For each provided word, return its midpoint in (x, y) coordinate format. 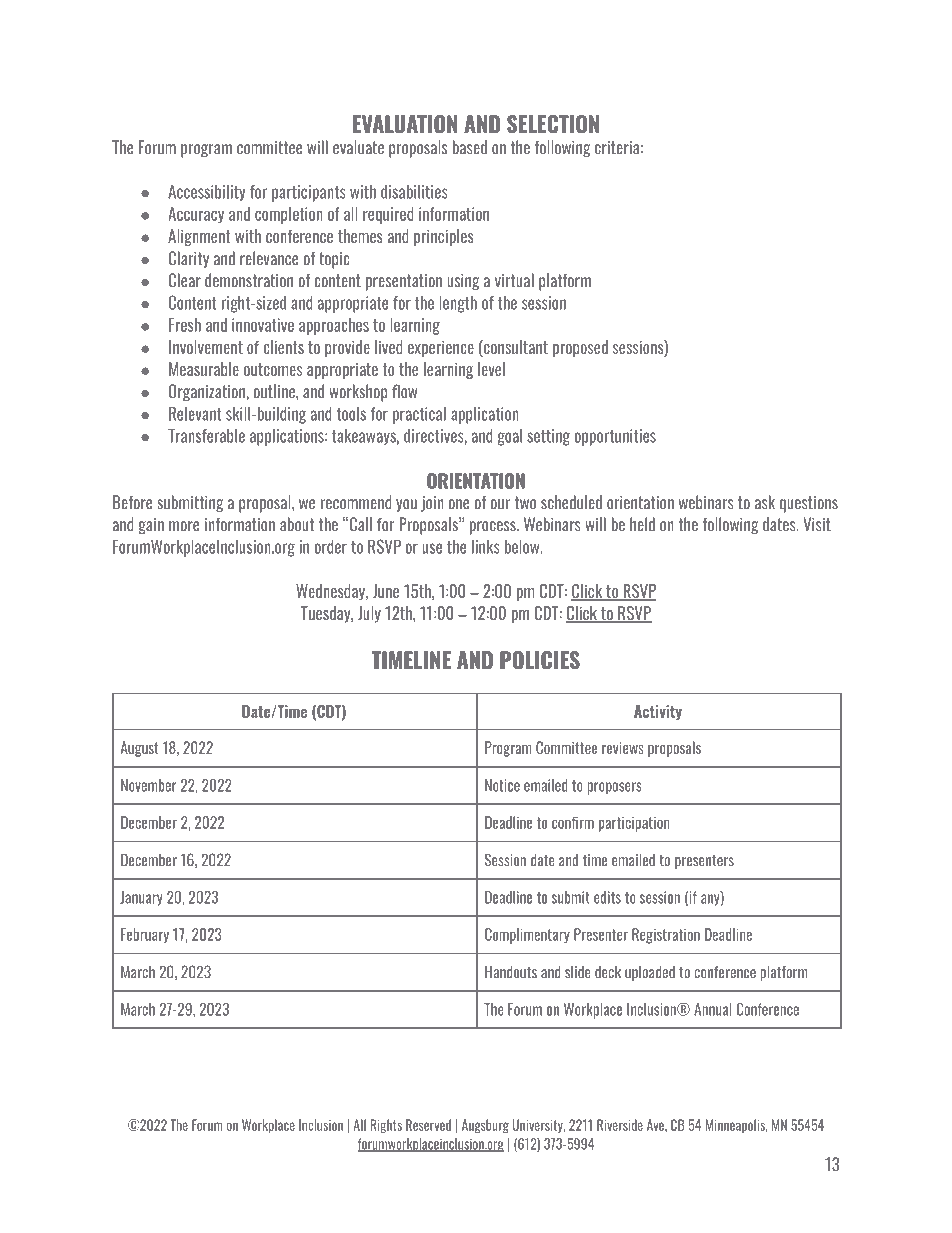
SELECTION (553, 124)
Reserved (428, 1125)
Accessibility (207, 192)
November (148, 785)
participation (634, 824)
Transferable (206, 435)
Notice (502, 785)
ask (765, 502)
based (470, 147)
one (459, 504)
